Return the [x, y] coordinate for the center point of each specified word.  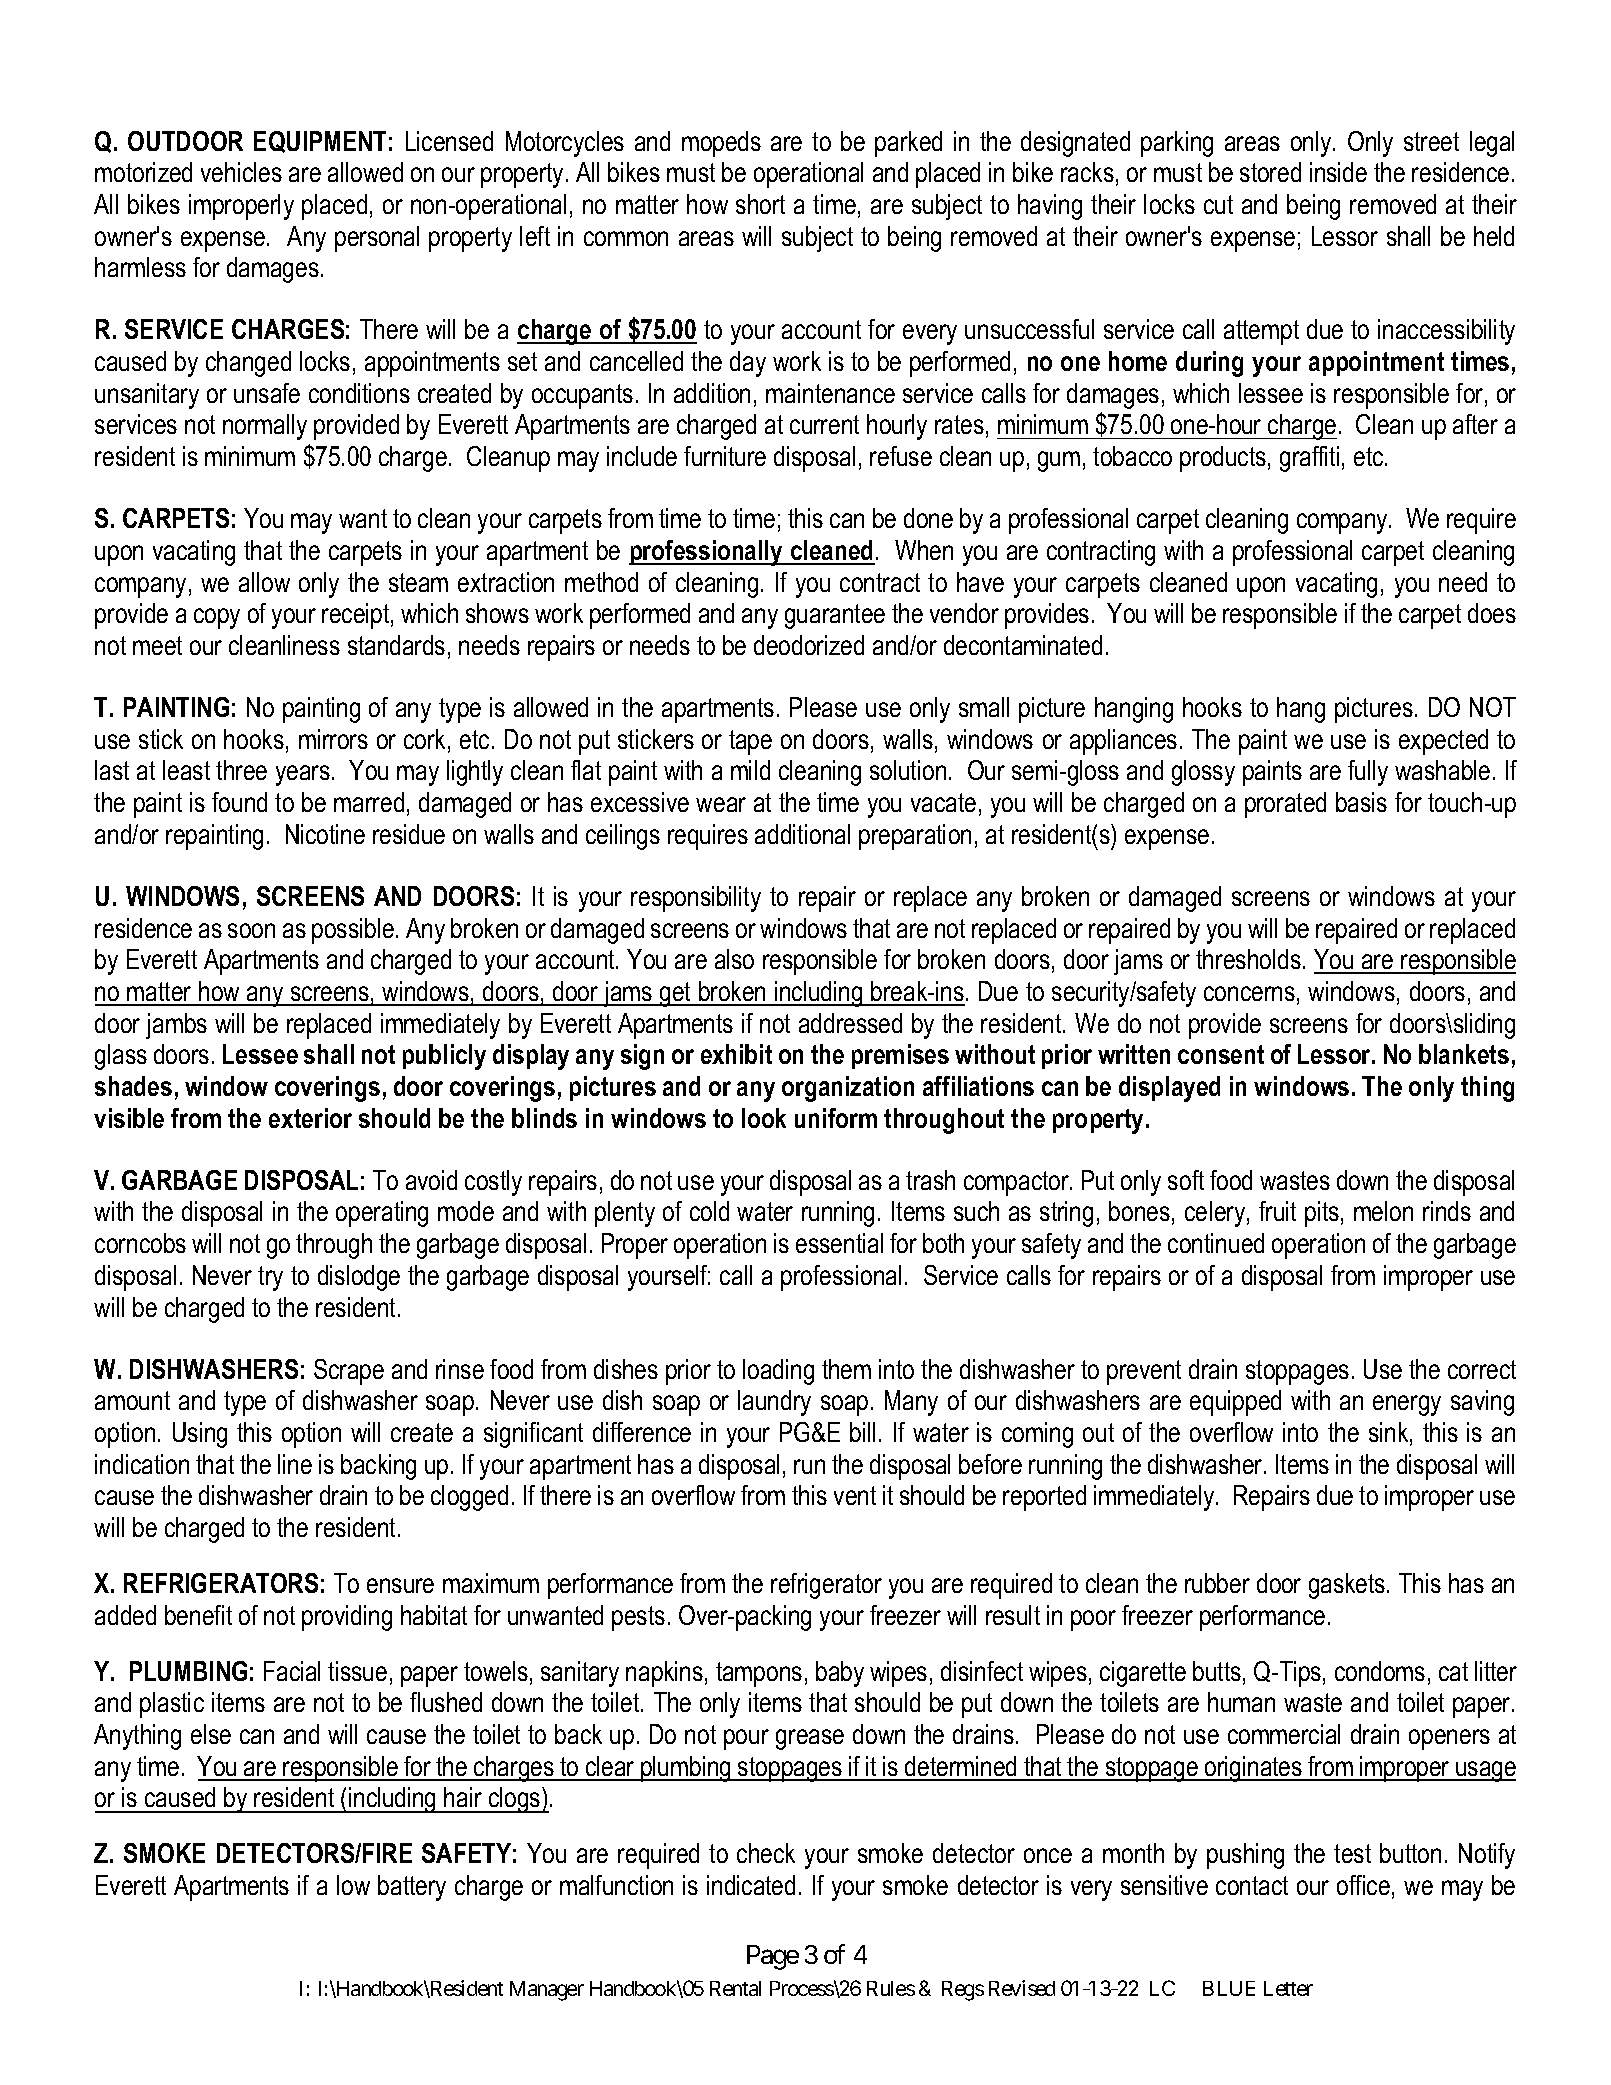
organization [848, 1089]
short [760, 204]
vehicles [241, 172]
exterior [310, 1118]
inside [1338, 172]
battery [412, 1888]
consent [1221, 1054]
